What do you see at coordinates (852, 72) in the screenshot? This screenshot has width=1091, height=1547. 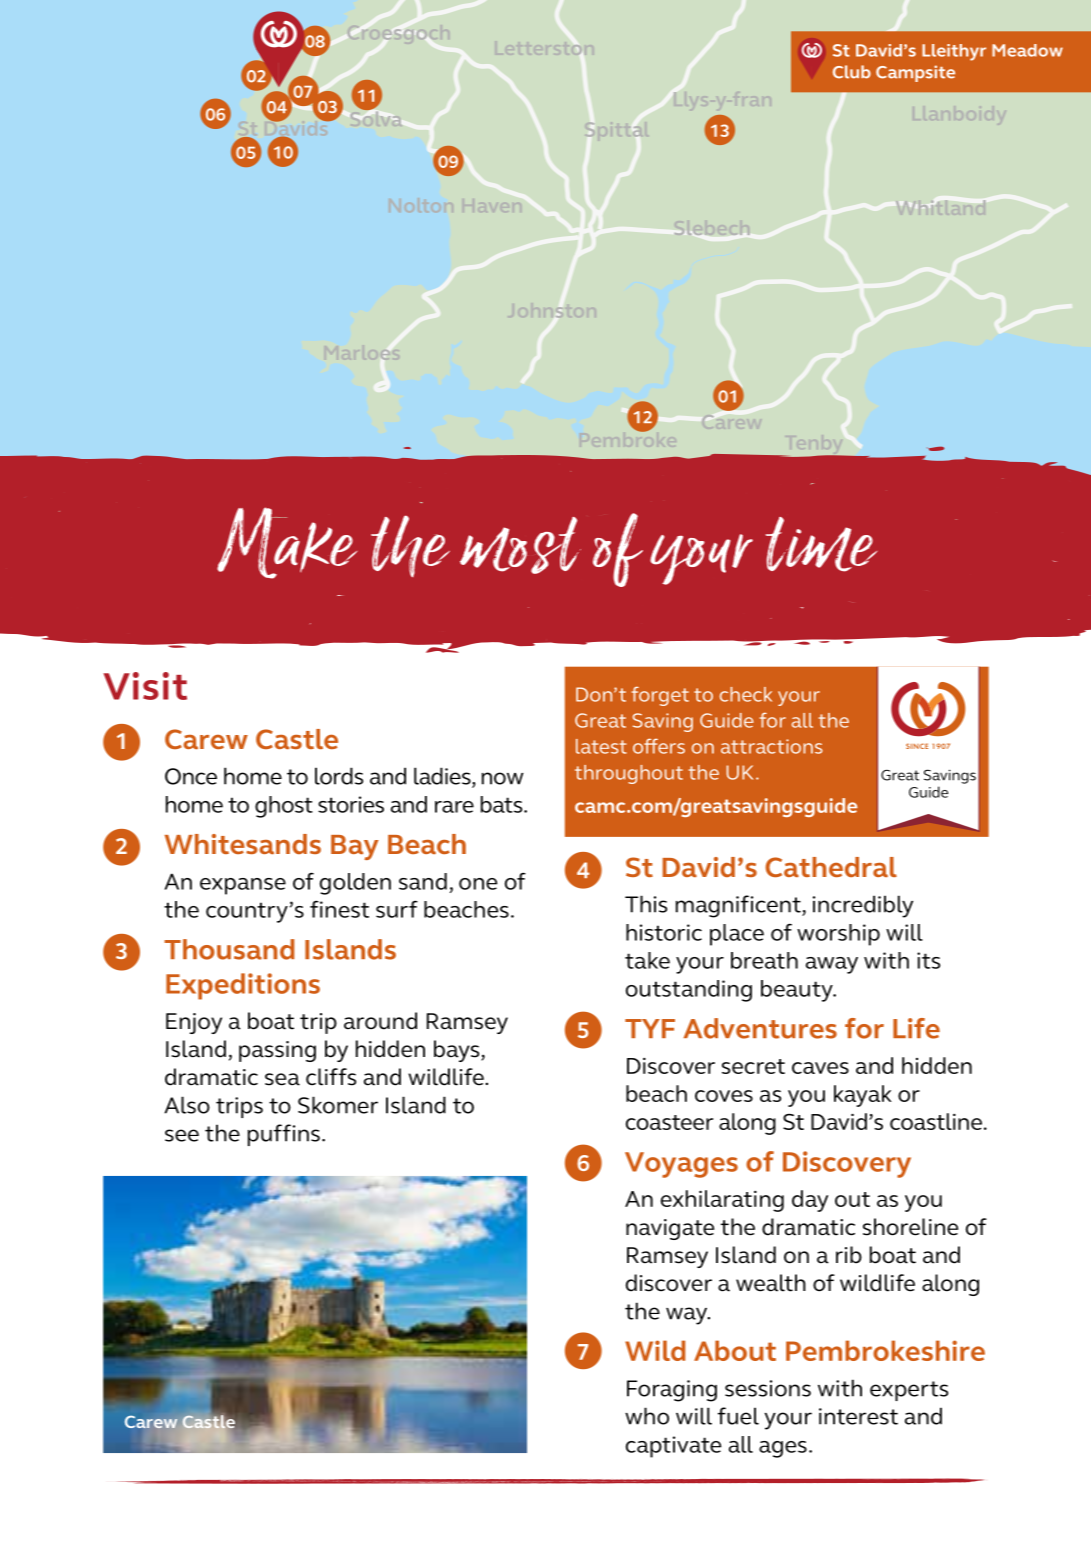 I see `Club` at bounding box center [852, 72].
